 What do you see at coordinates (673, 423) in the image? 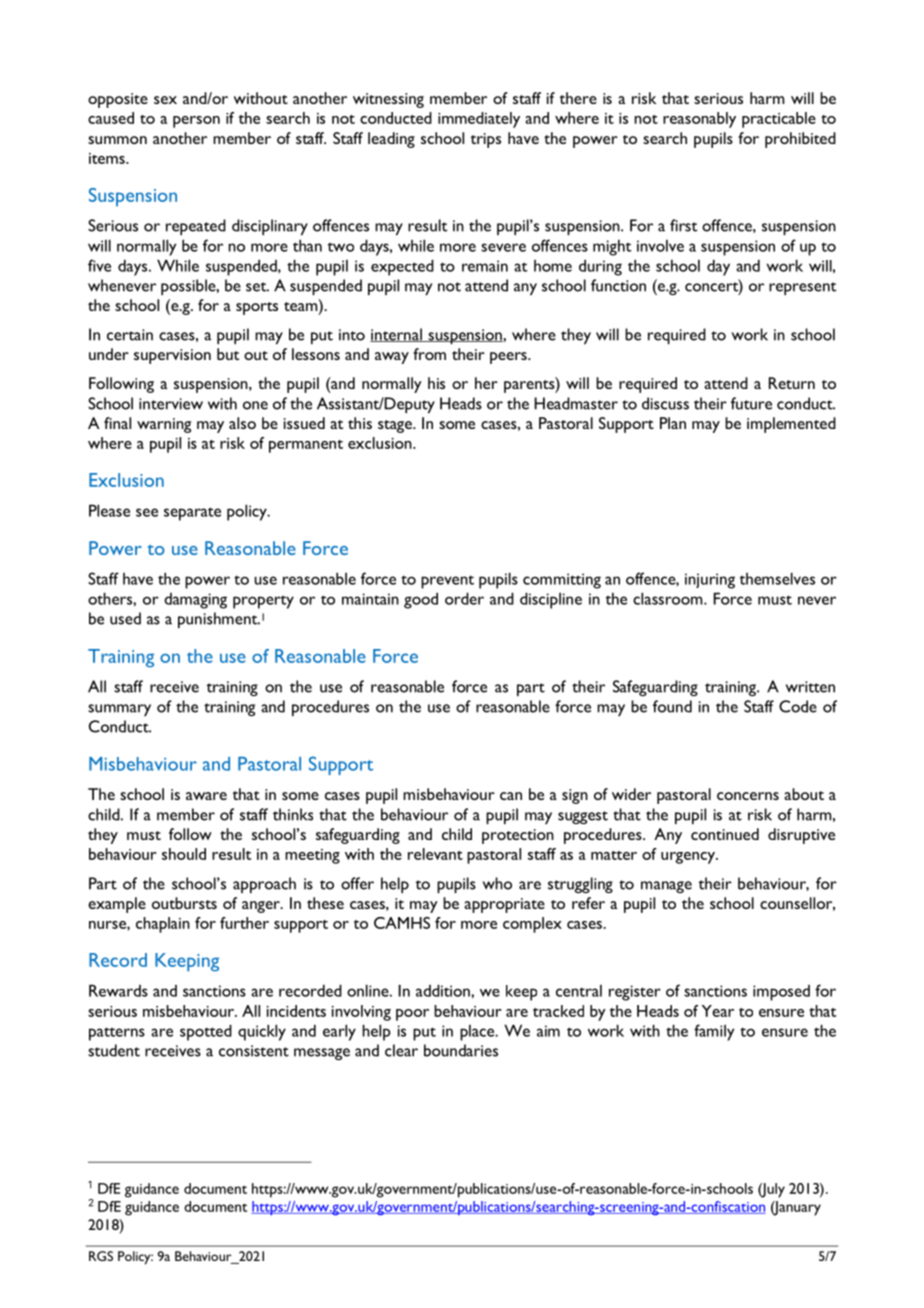
I see `Plan` at bounding box center [673, 423].
